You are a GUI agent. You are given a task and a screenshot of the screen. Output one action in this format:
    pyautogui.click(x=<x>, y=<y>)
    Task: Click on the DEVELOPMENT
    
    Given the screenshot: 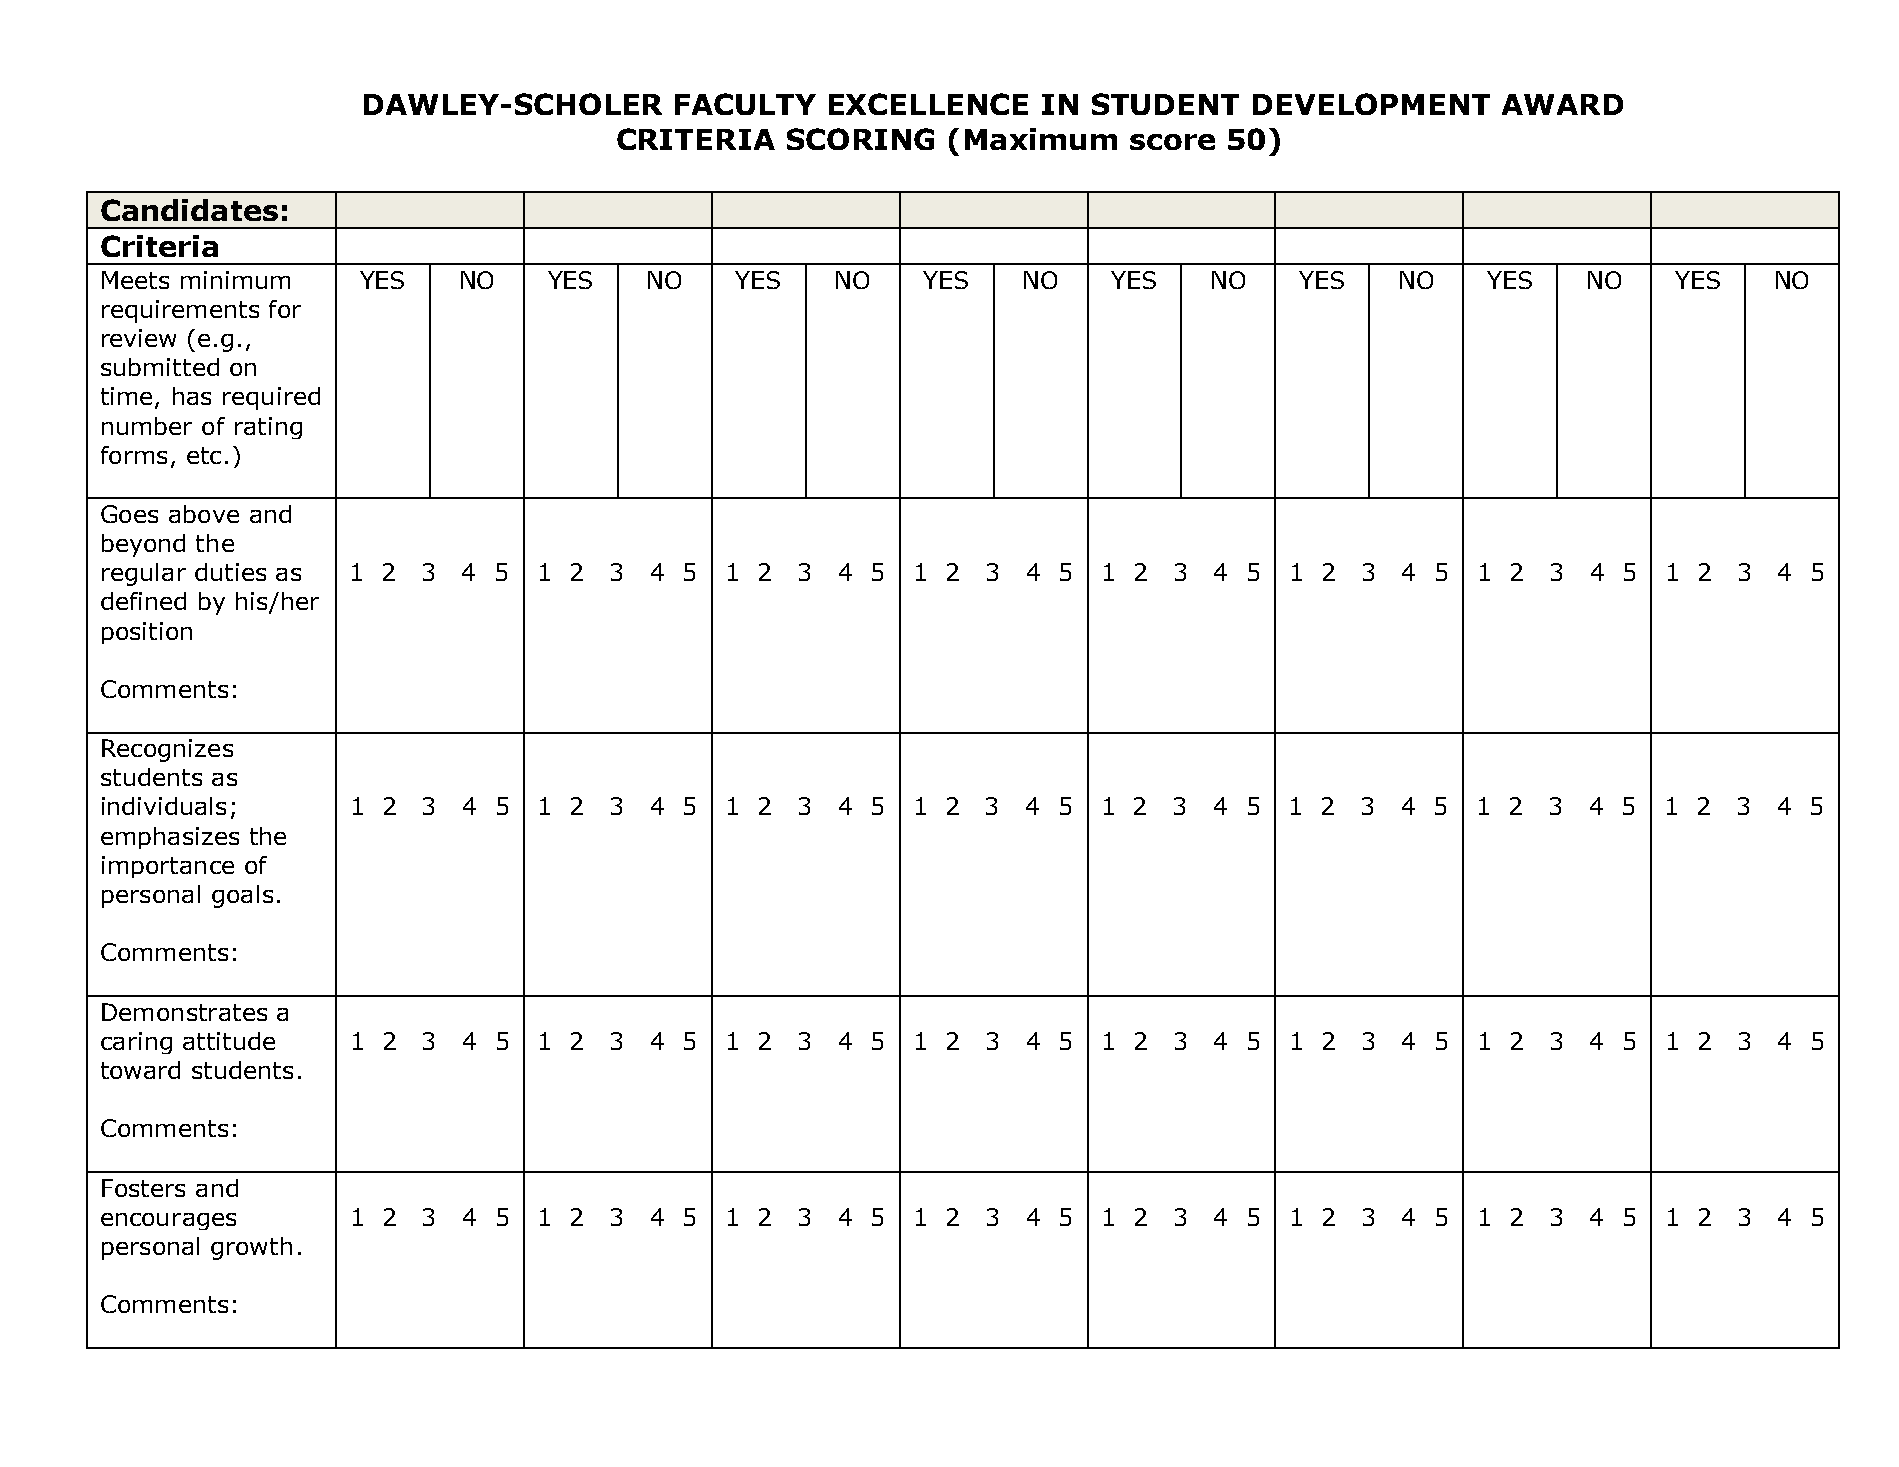 What is the action you would take?
    pyautogui.click(x=1371, y=104)
